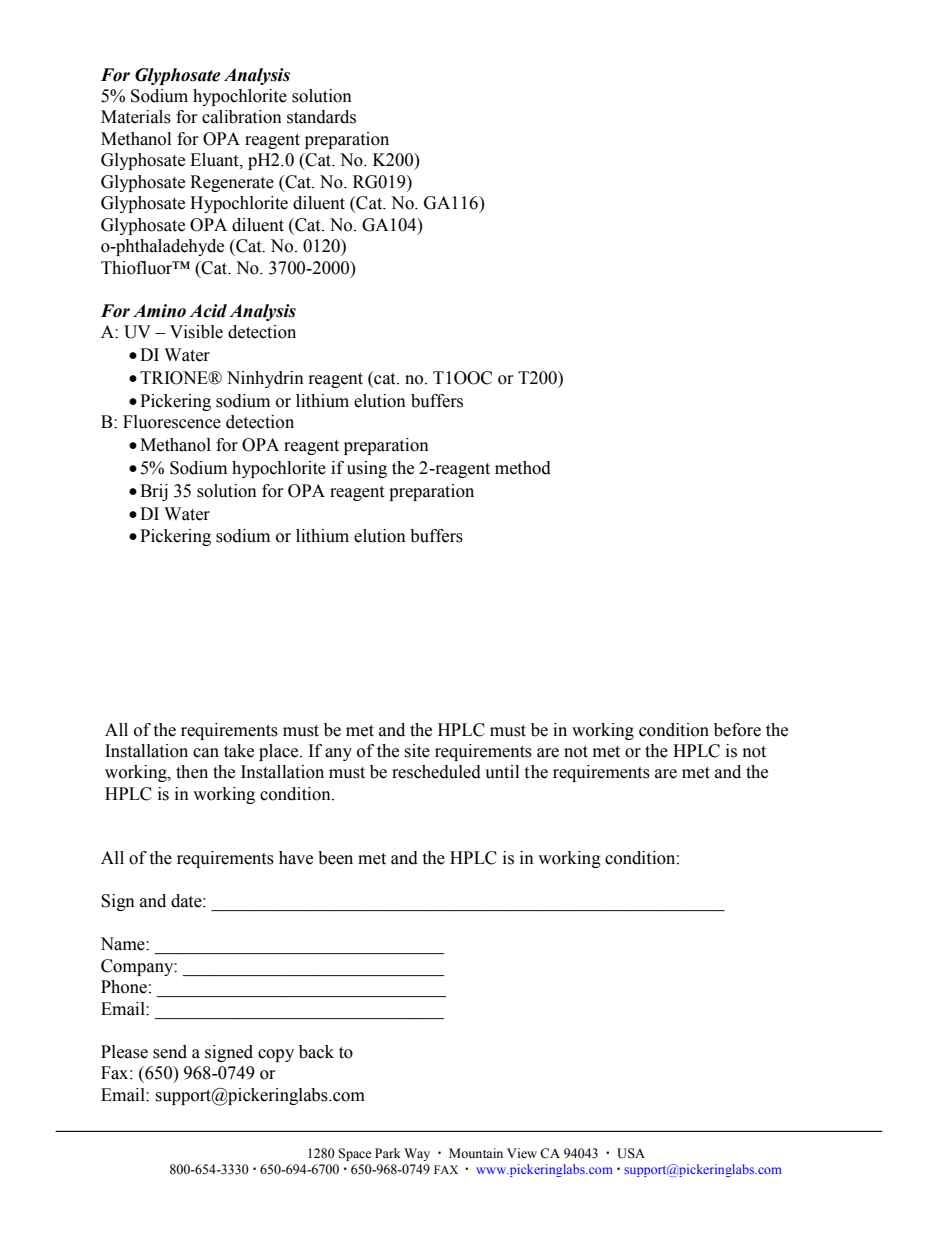 The width and height of the screenshot is (952, 1233). I want to click on rescheduled, so click(436, 772).
